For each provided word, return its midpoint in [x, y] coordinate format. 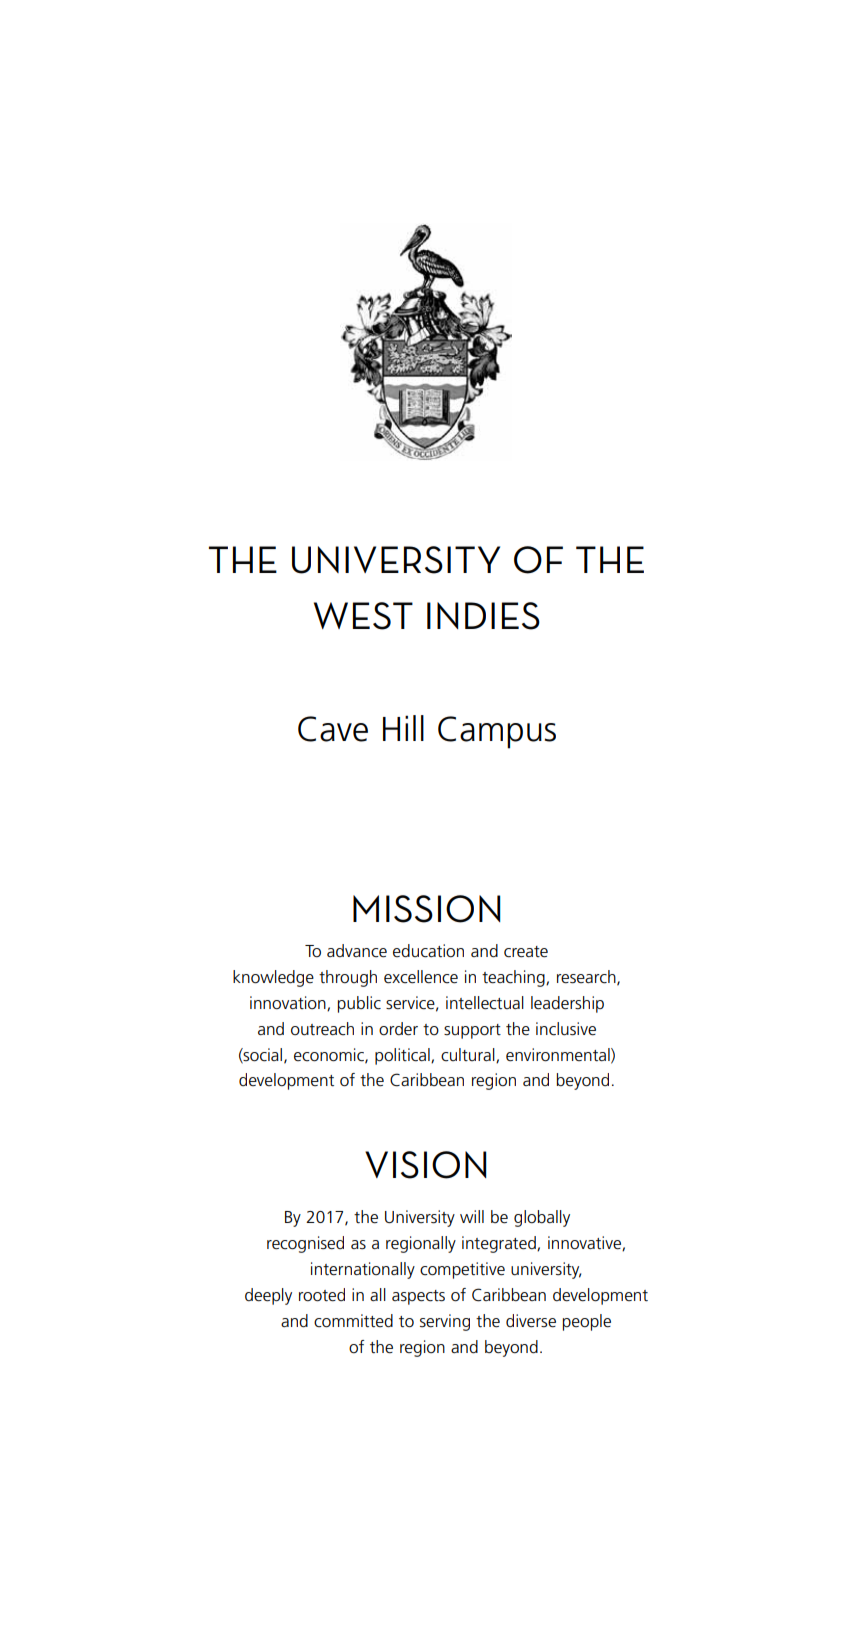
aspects [418, 1297]
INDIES [483, 616]
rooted [322, 1295]
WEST [363, 616]
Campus [497, 732]
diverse [531, 1321]
